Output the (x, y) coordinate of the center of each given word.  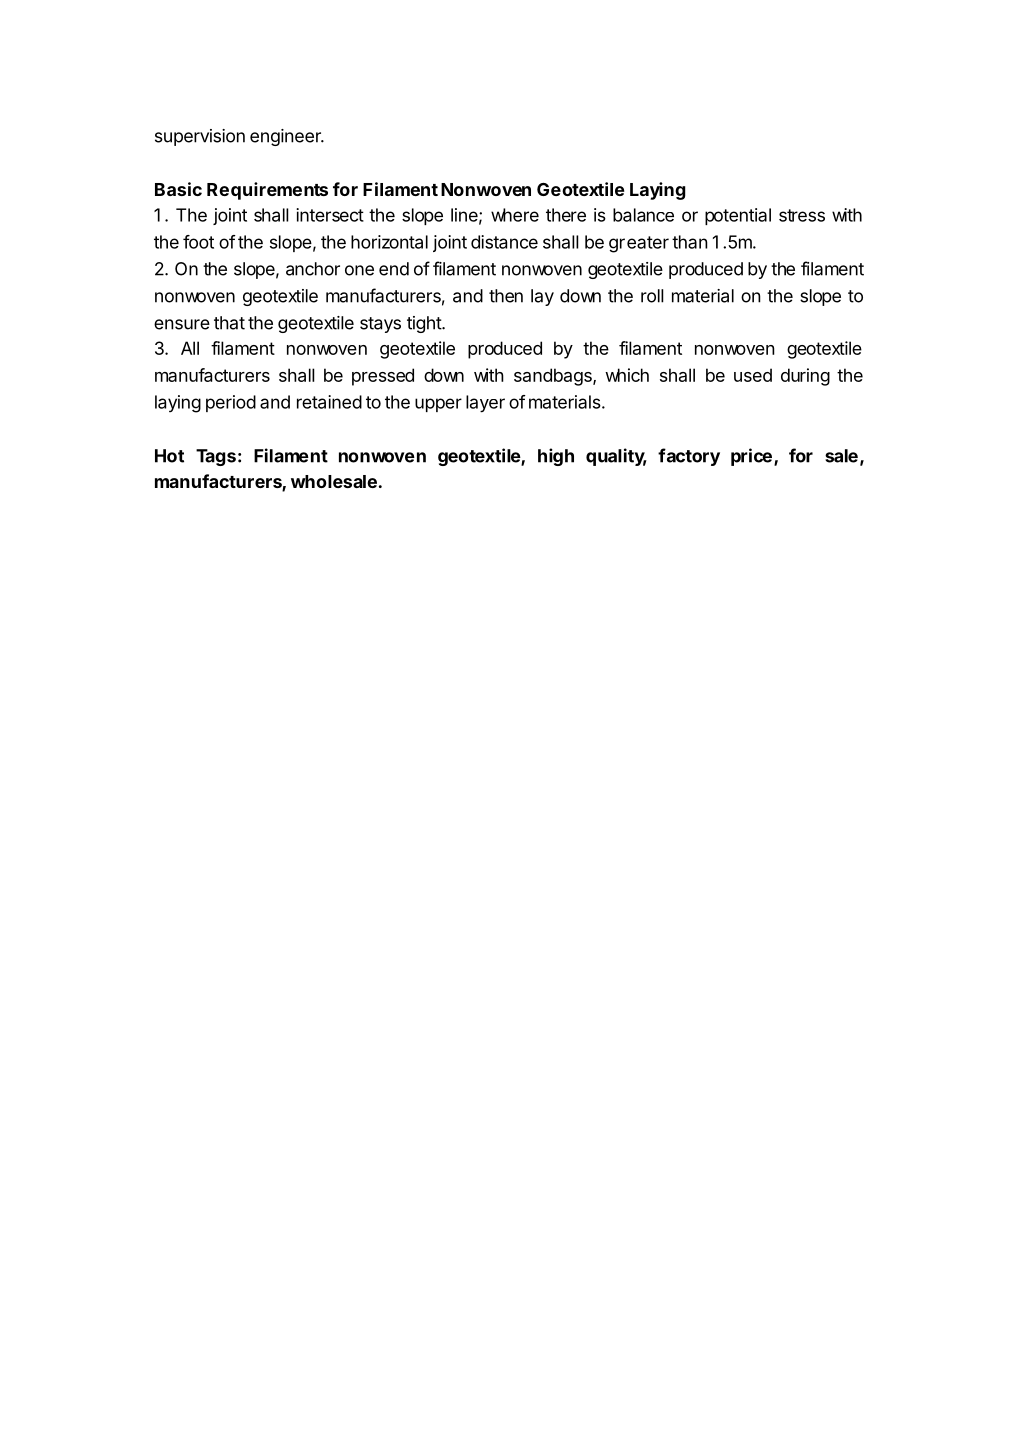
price (751, 457)
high (556, 457)
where (515, 215)
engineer (286, 137)
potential (738, 216)
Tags (216, 457)
